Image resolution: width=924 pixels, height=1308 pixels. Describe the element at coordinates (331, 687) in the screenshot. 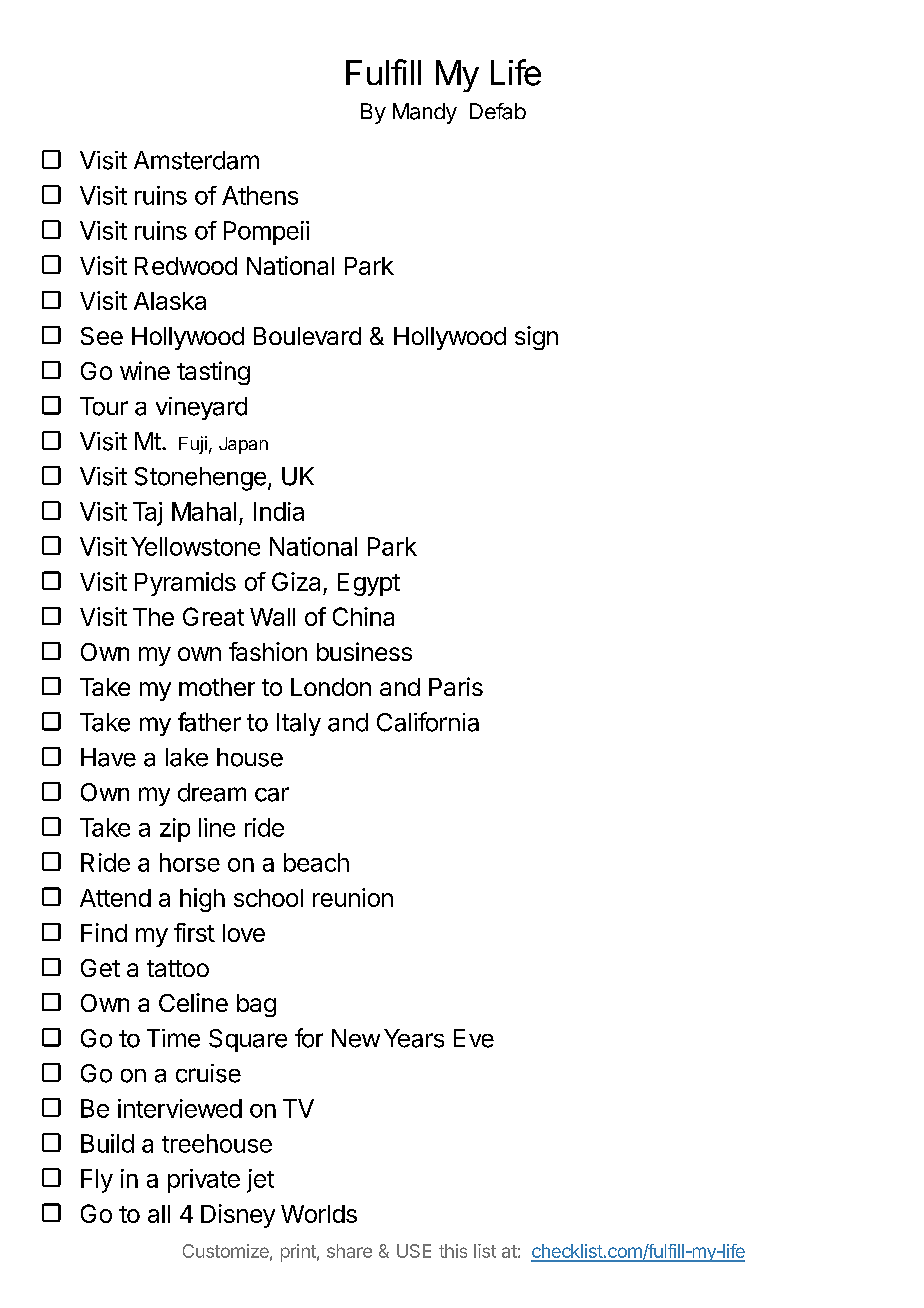

I see `London` at that location.
